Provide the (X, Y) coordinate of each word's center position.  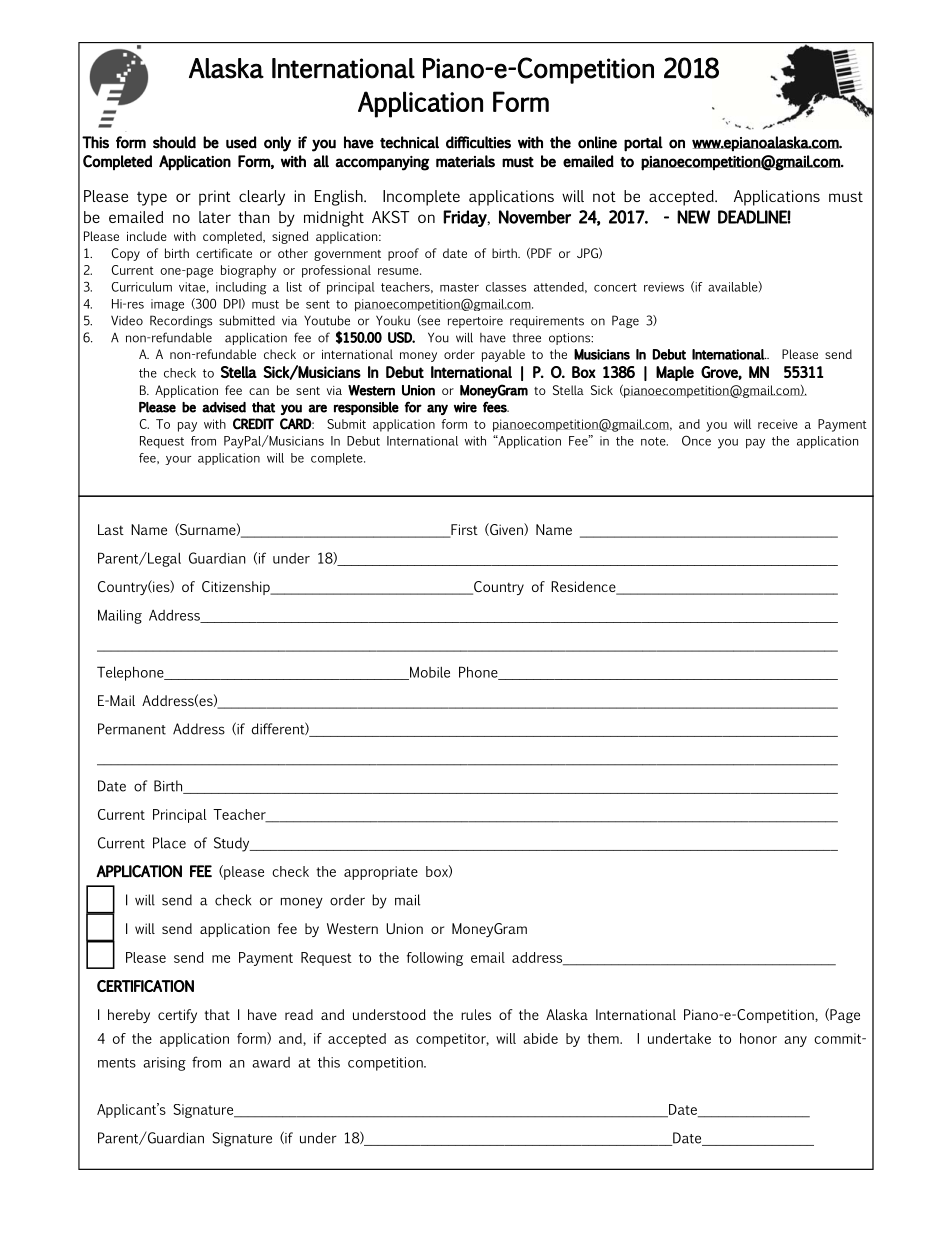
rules (476, 1014)
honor (758, 1038)
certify (177, 1016)
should (174, 142)
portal (643, 144)
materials (465, 161)
